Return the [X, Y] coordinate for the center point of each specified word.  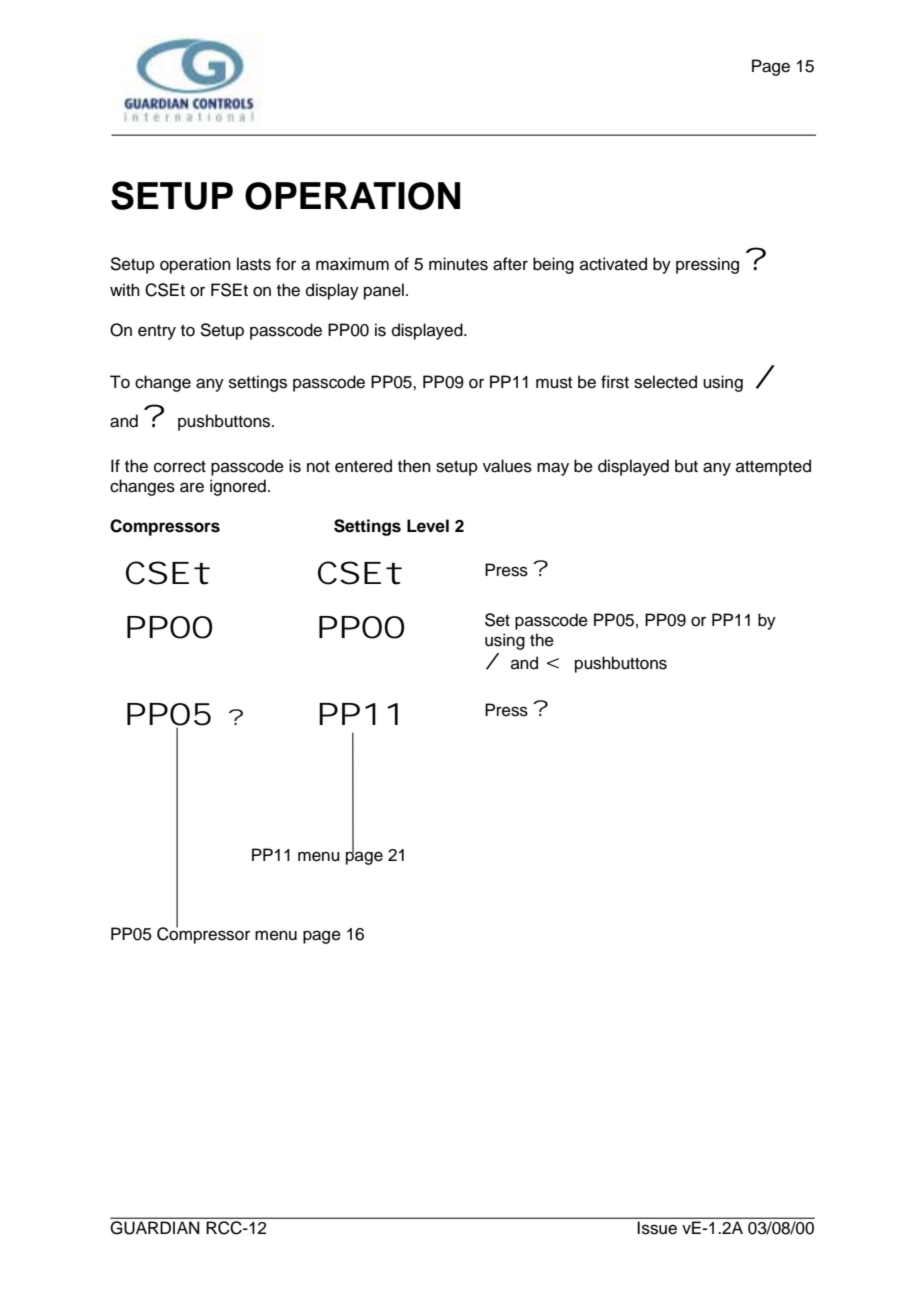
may [553, 469]
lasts [254, 264]
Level [428, 526]
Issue [657, 1228]
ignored [238, 487]
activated [613, 264]
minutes [458, 264]
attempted [773, 467]
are [192, 487]
